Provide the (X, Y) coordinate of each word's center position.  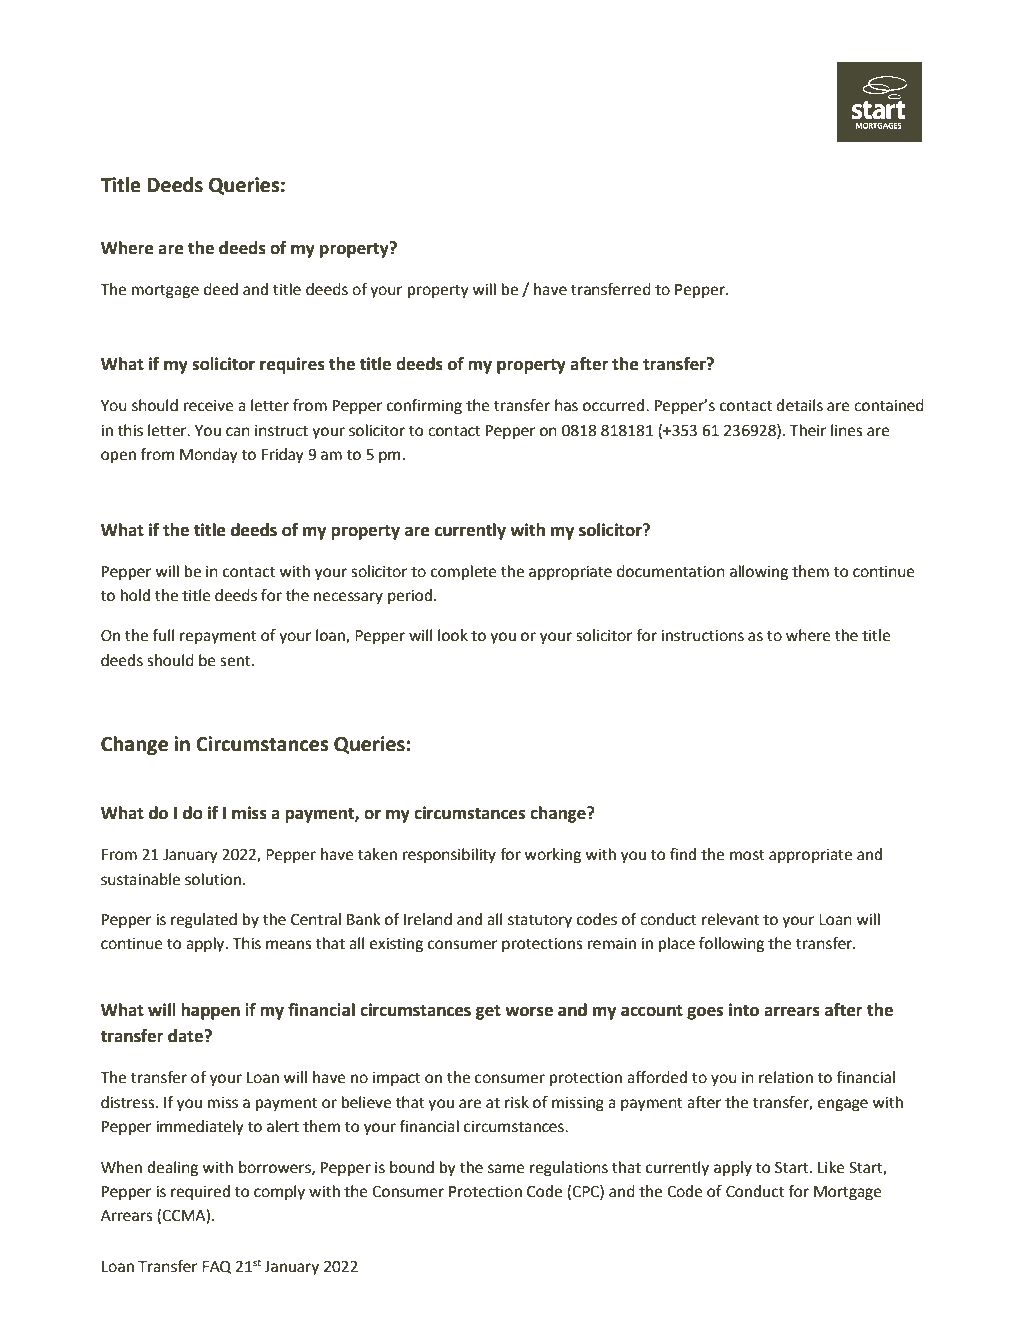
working (552, 856)
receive (209, 406)
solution (213, 879)
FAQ (217, 1267)
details (799, 405)
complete (464, 573)
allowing (759, 573)
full (163, 635)
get (488, 1012)
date (186, 1036)
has (566, 405)
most (747, 855)
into (744, 1010)
